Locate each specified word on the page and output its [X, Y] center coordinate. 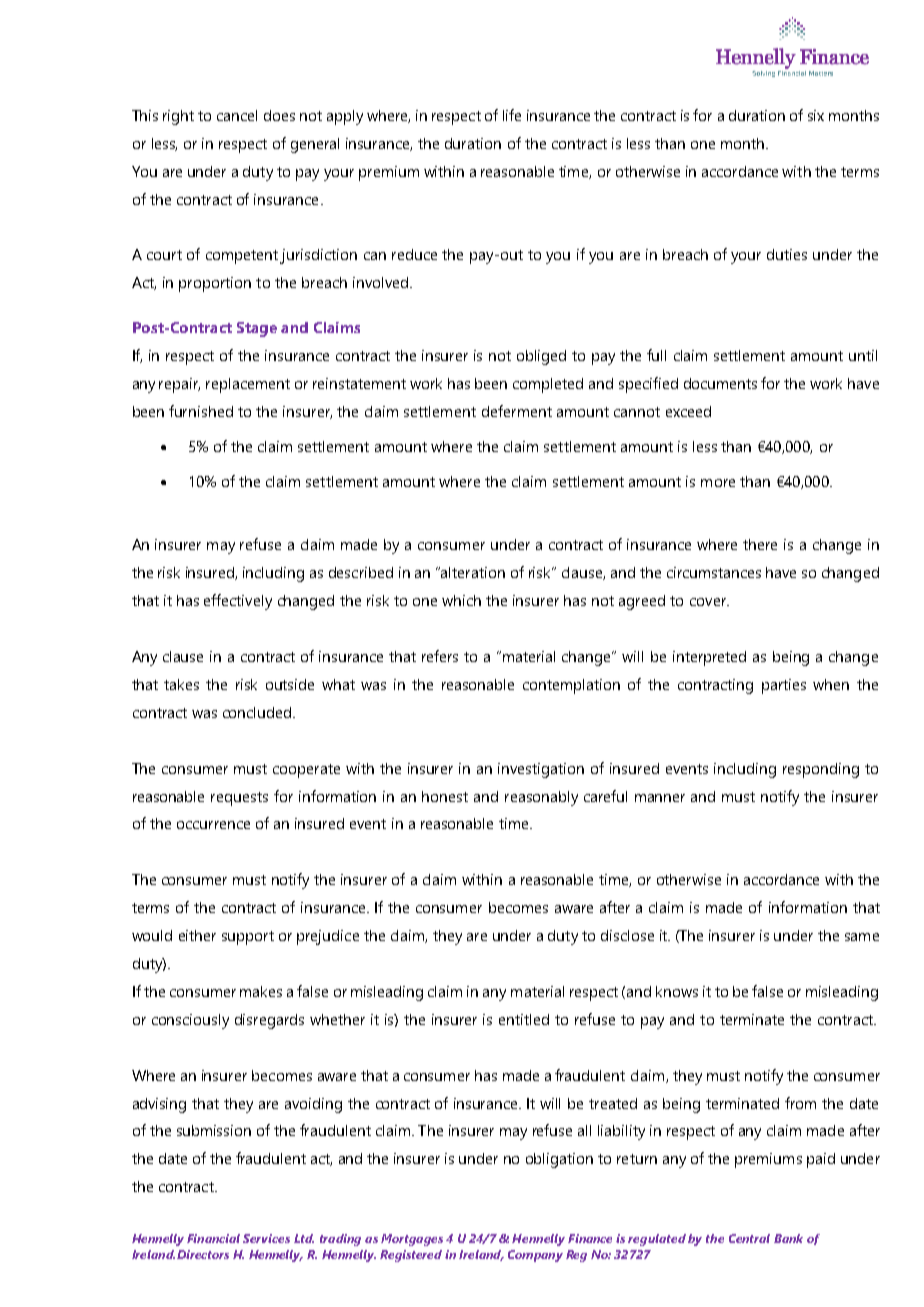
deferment [517, 411]
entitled [524, 1019]
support [248, 938]
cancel [237, 115]
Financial [213, 1238]
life [512, 115]
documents [720, 383]
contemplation [571, 686]
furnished [201, 411]
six [816, 115]
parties [784, 686]
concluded [258, 712]
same [862, 937]
